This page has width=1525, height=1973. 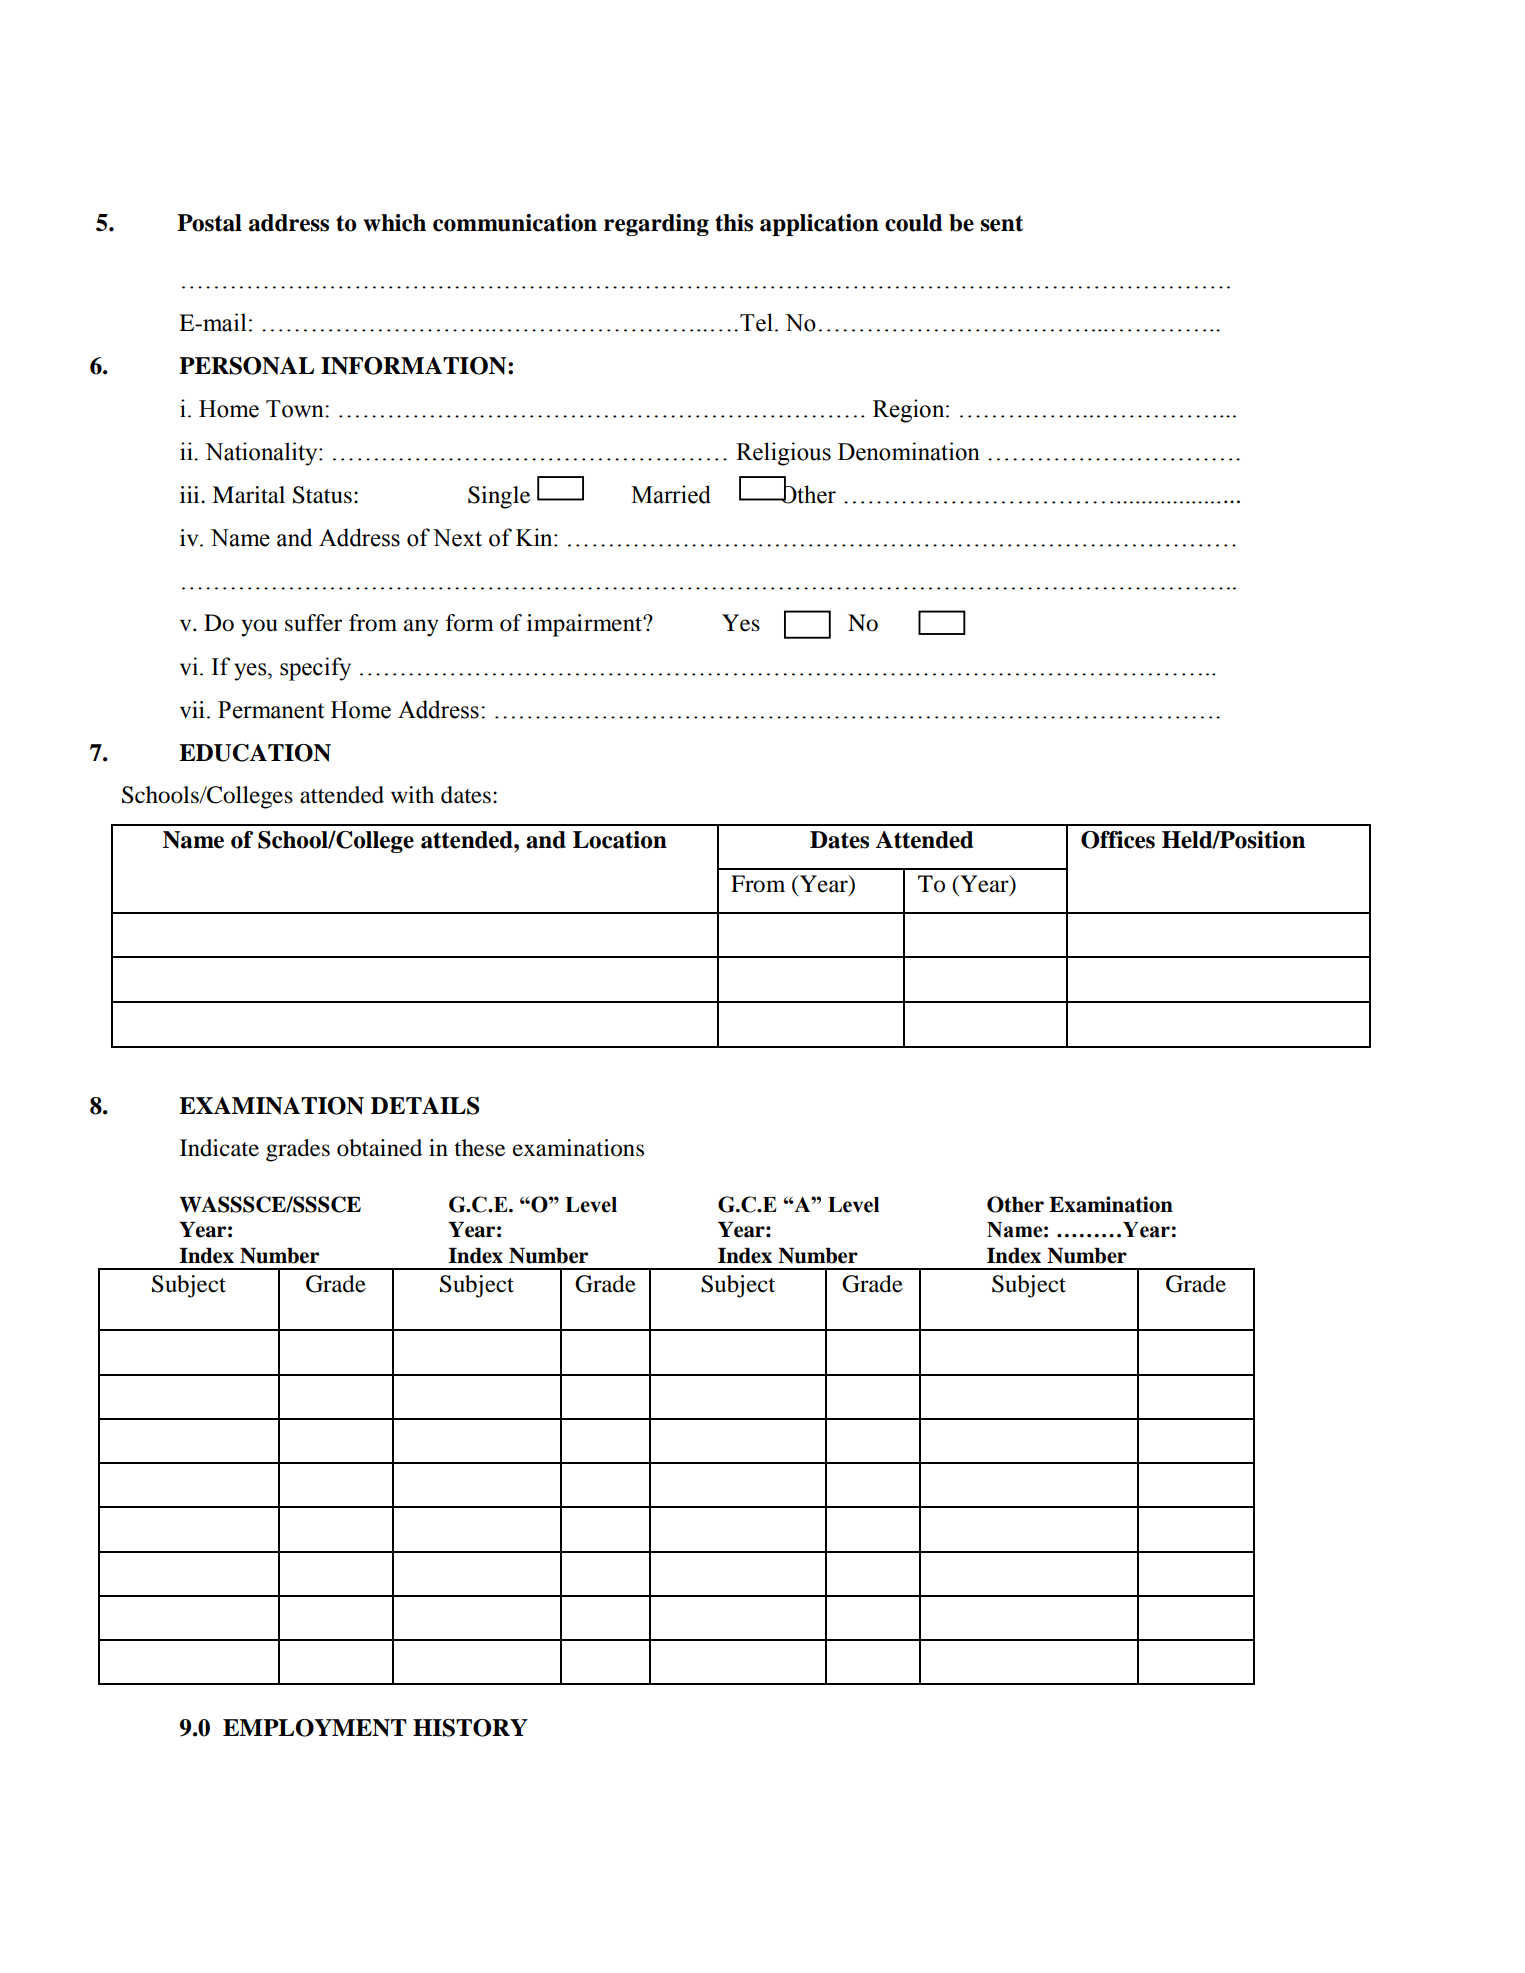 What do you see at coordinates (271, 710) in the page?
I see `Permanent` at bounding box center [271, 710].
